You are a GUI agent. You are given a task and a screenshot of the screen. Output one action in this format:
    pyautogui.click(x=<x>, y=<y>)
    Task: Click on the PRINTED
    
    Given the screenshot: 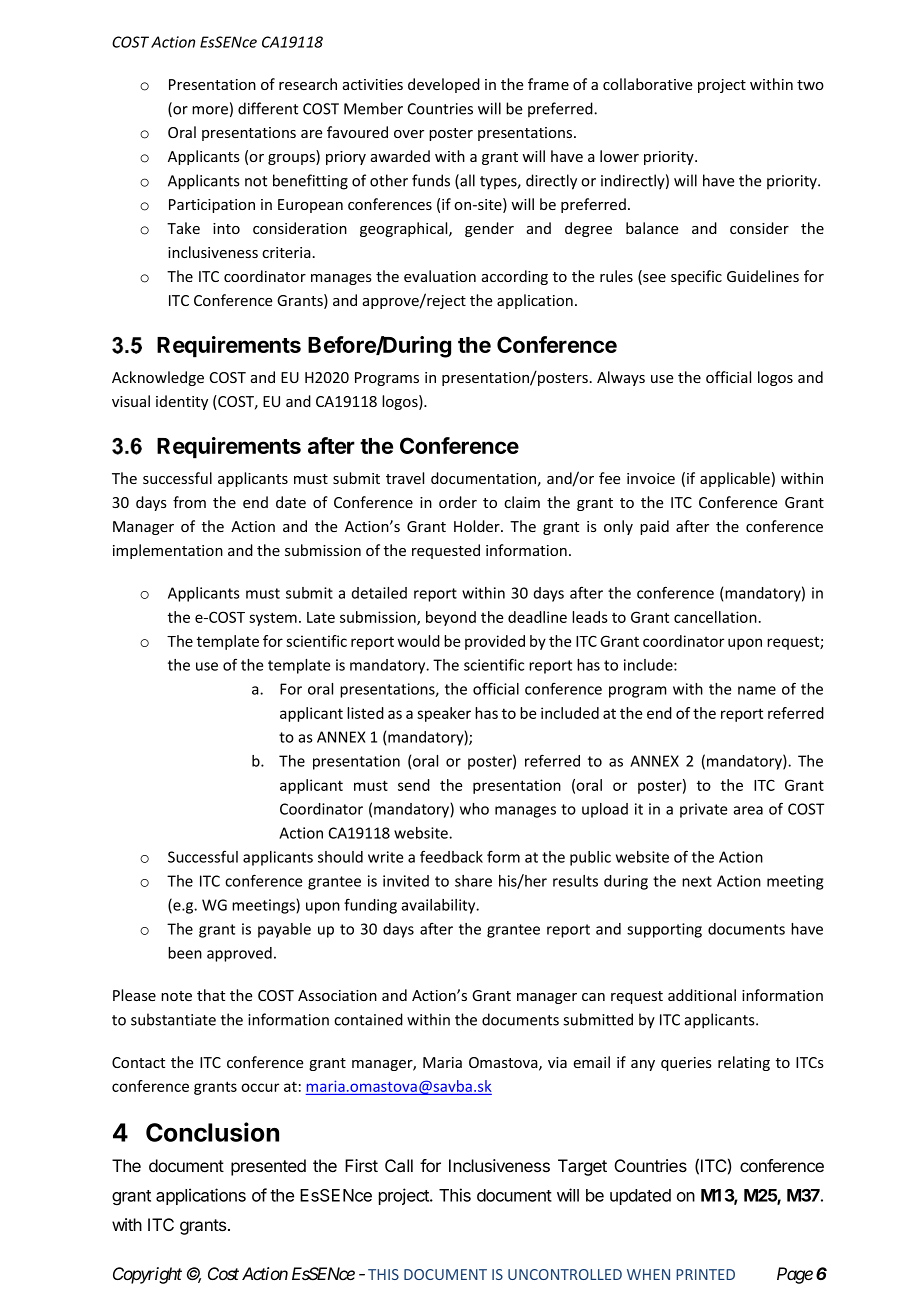 What is the action you would take?
    pyautogui.click(x=705, y=1274)
